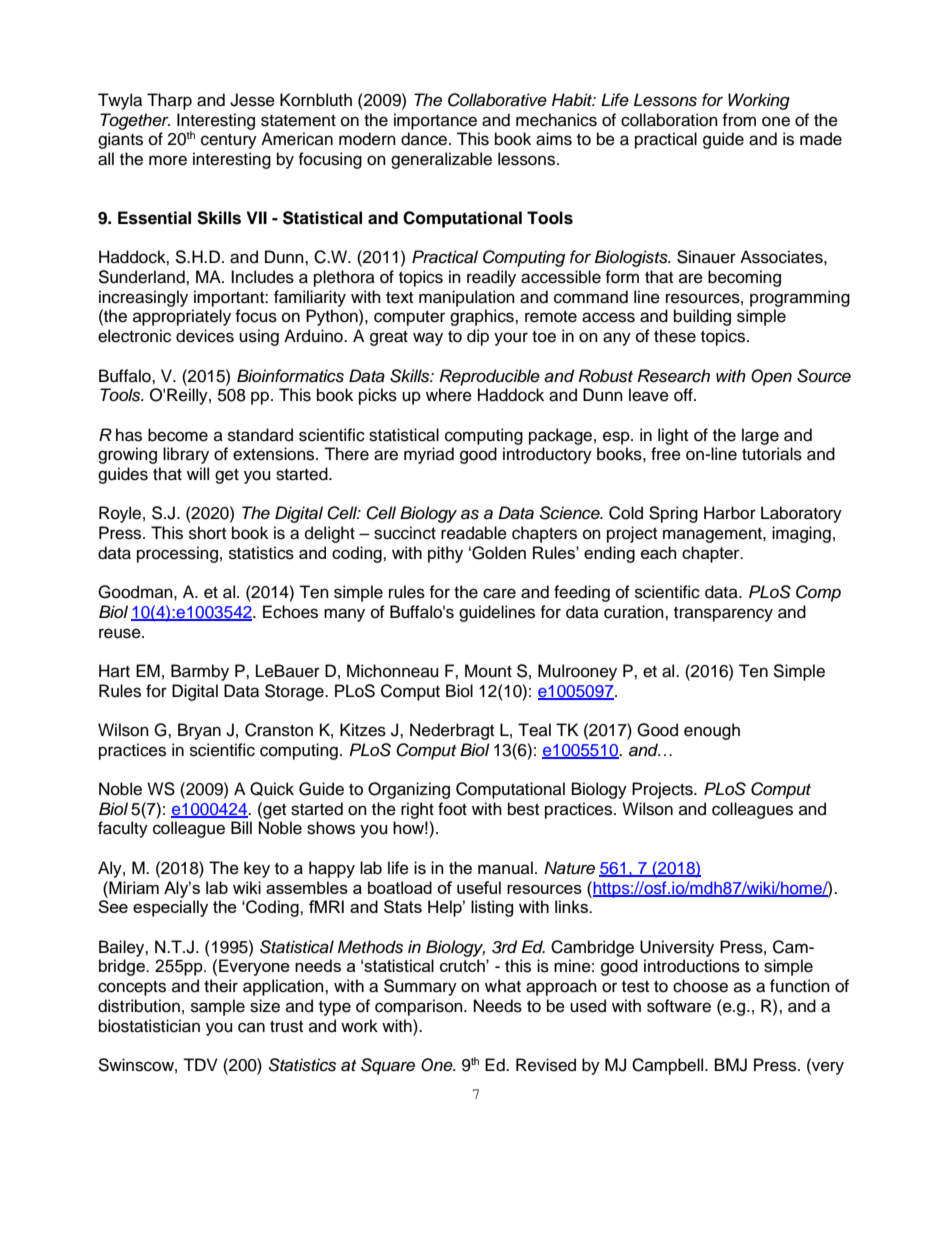 Image resolution: width=952 pixels, height=1233 pixels. What do you see at coordinates (218, 1007) in the image?
I see `sample` at bounding box center [218, 1007].
